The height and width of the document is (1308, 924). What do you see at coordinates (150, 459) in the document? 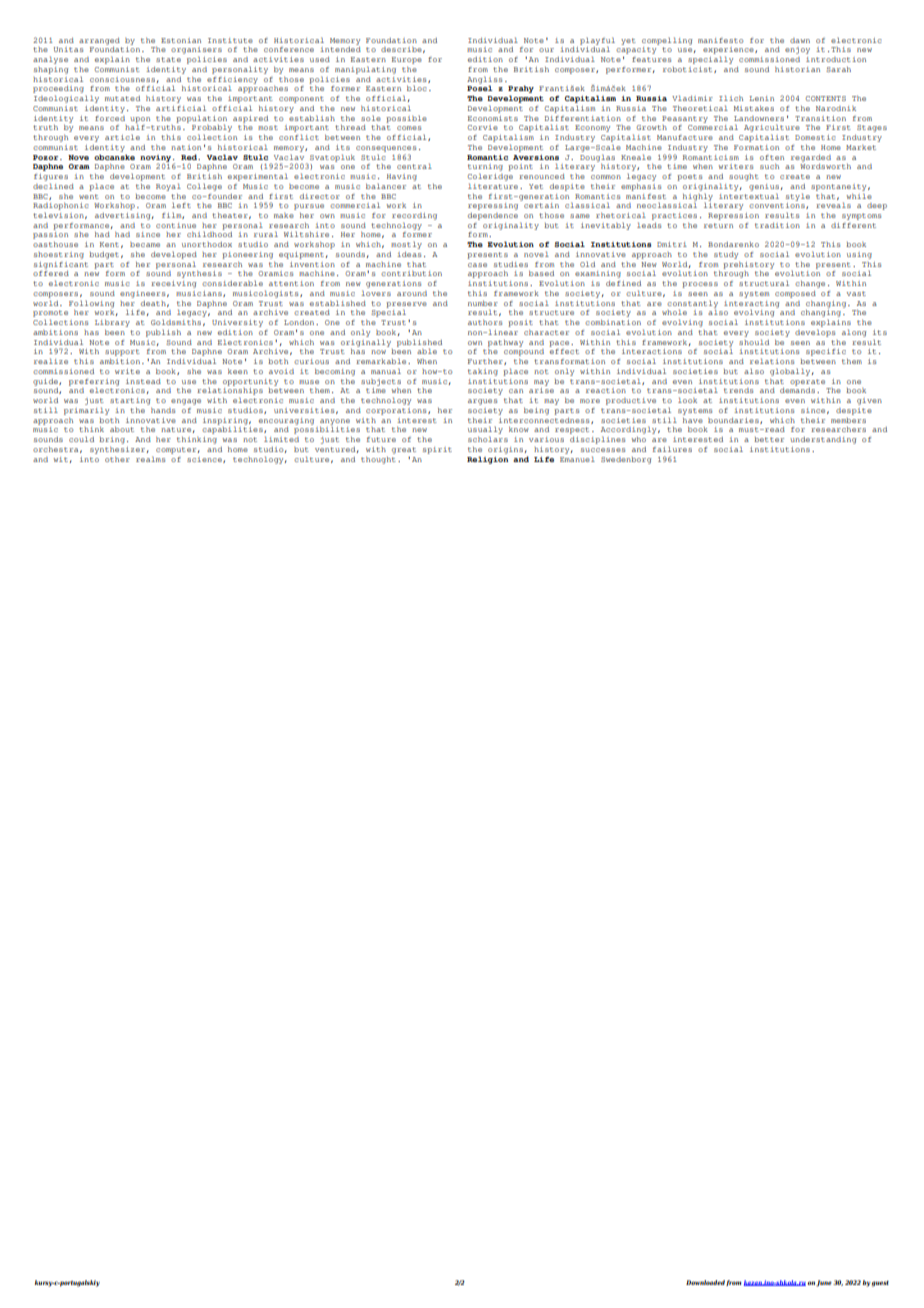
I see `realms` at bounding box center [150, 459].
